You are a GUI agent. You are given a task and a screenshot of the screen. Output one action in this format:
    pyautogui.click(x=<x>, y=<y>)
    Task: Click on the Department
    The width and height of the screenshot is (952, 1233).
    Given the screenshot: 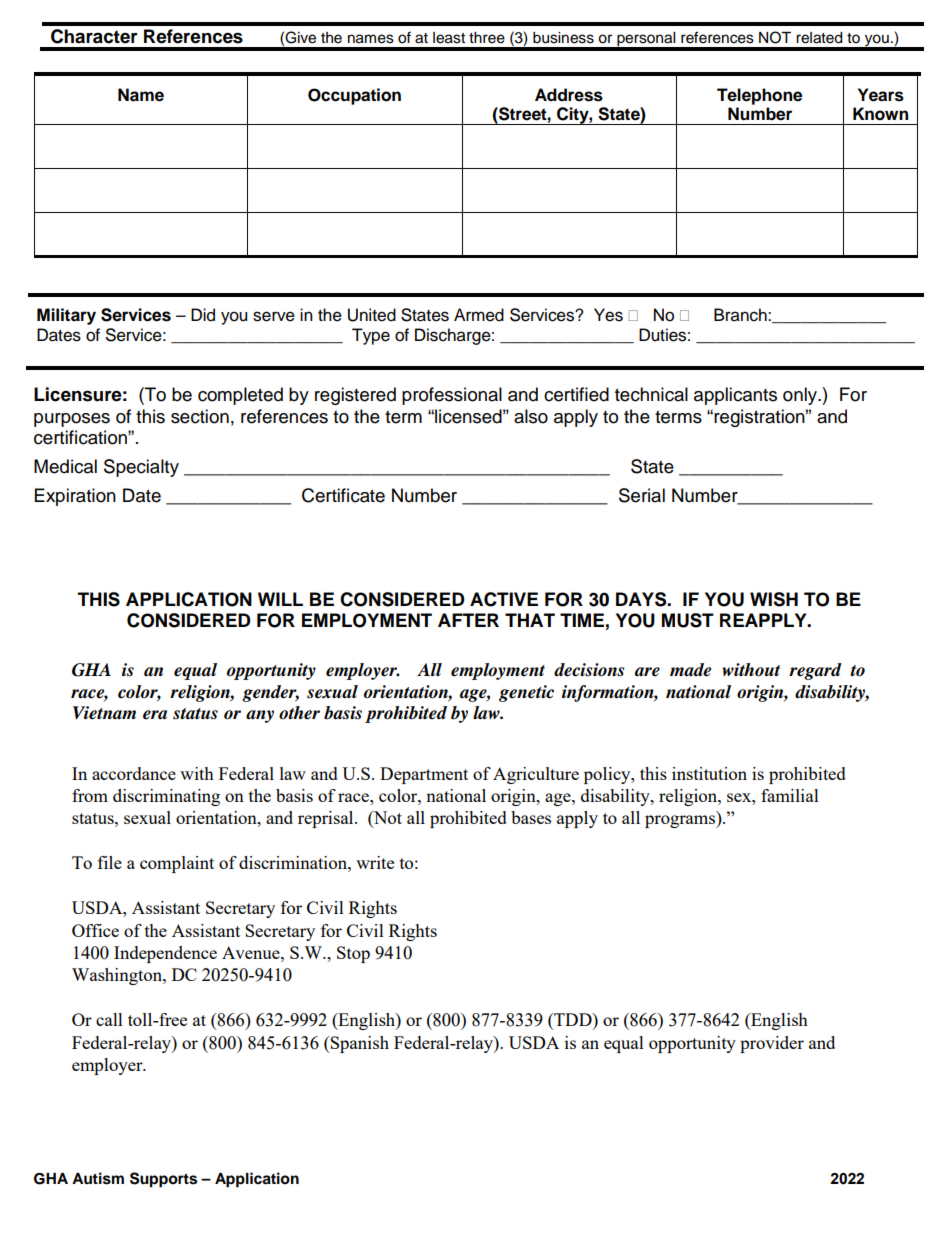 What is the action you would take?
    pyautogui.click(x=424, y=775)
